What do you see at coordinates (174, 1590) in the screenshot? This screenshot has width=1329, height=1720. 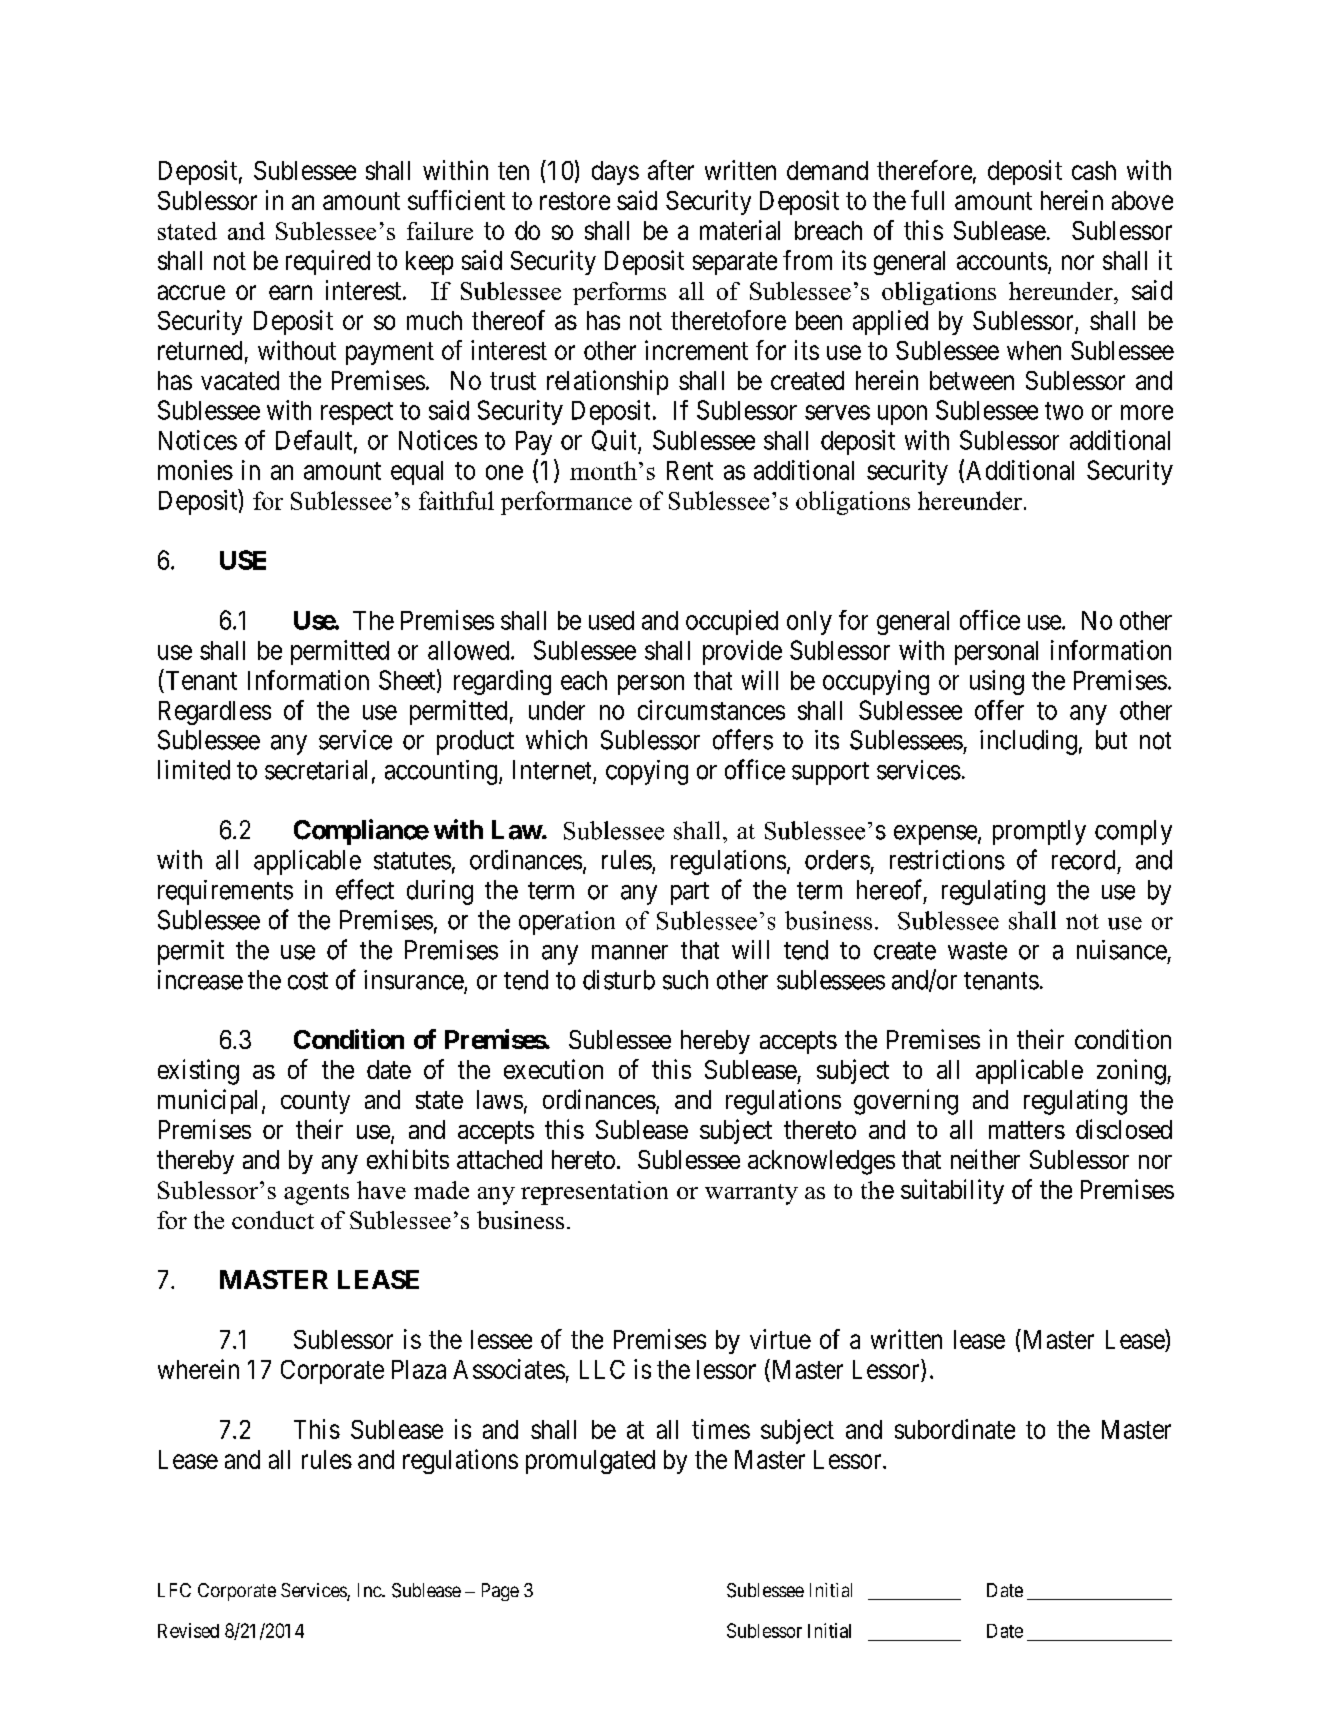 I see `LFC` at bounding box center [174, 1590].
